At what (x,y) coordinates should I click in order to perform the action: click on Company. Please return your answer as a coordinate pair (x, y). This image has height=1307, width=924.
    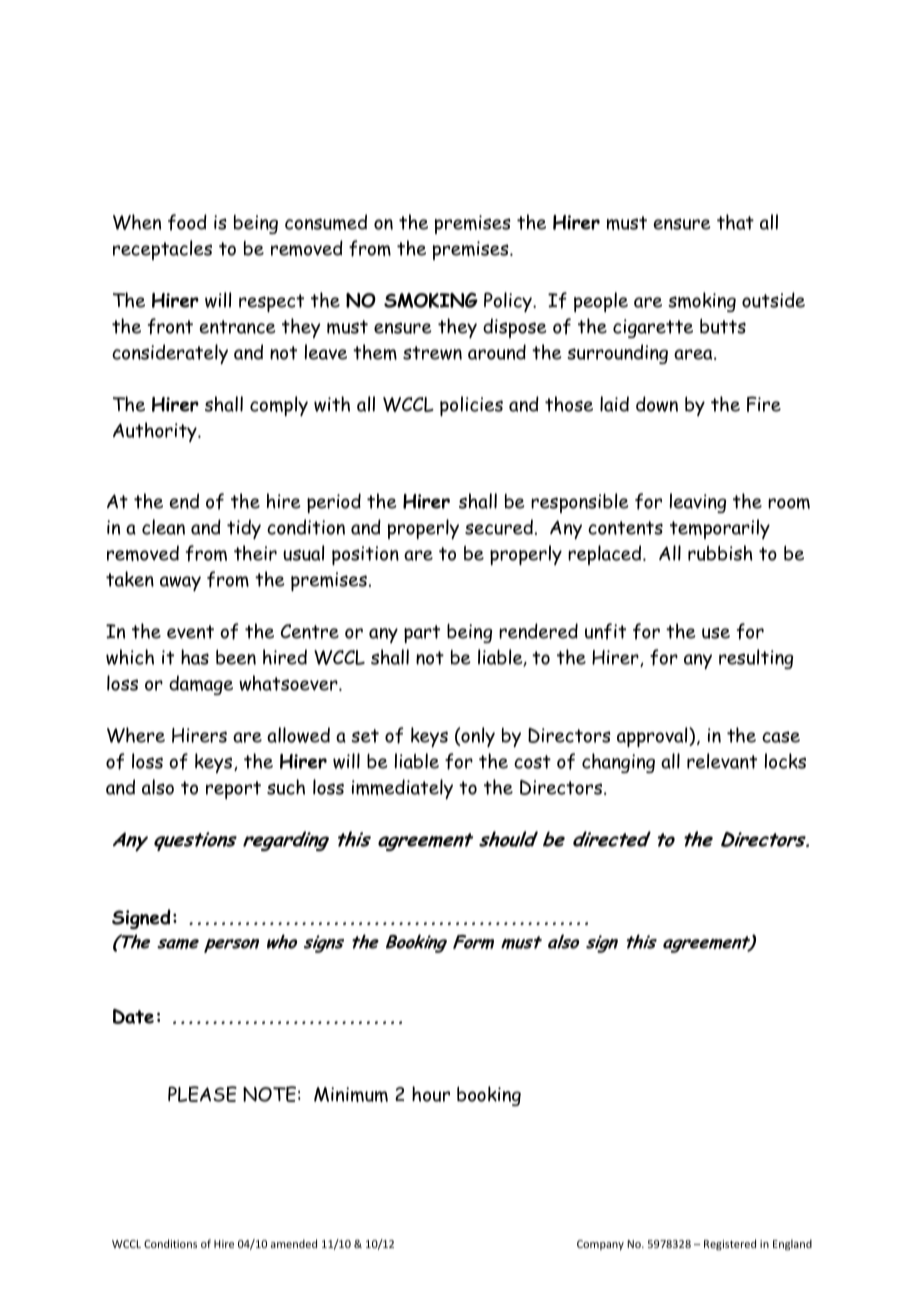
    Looking at the image, I should click on (600, 1245).
